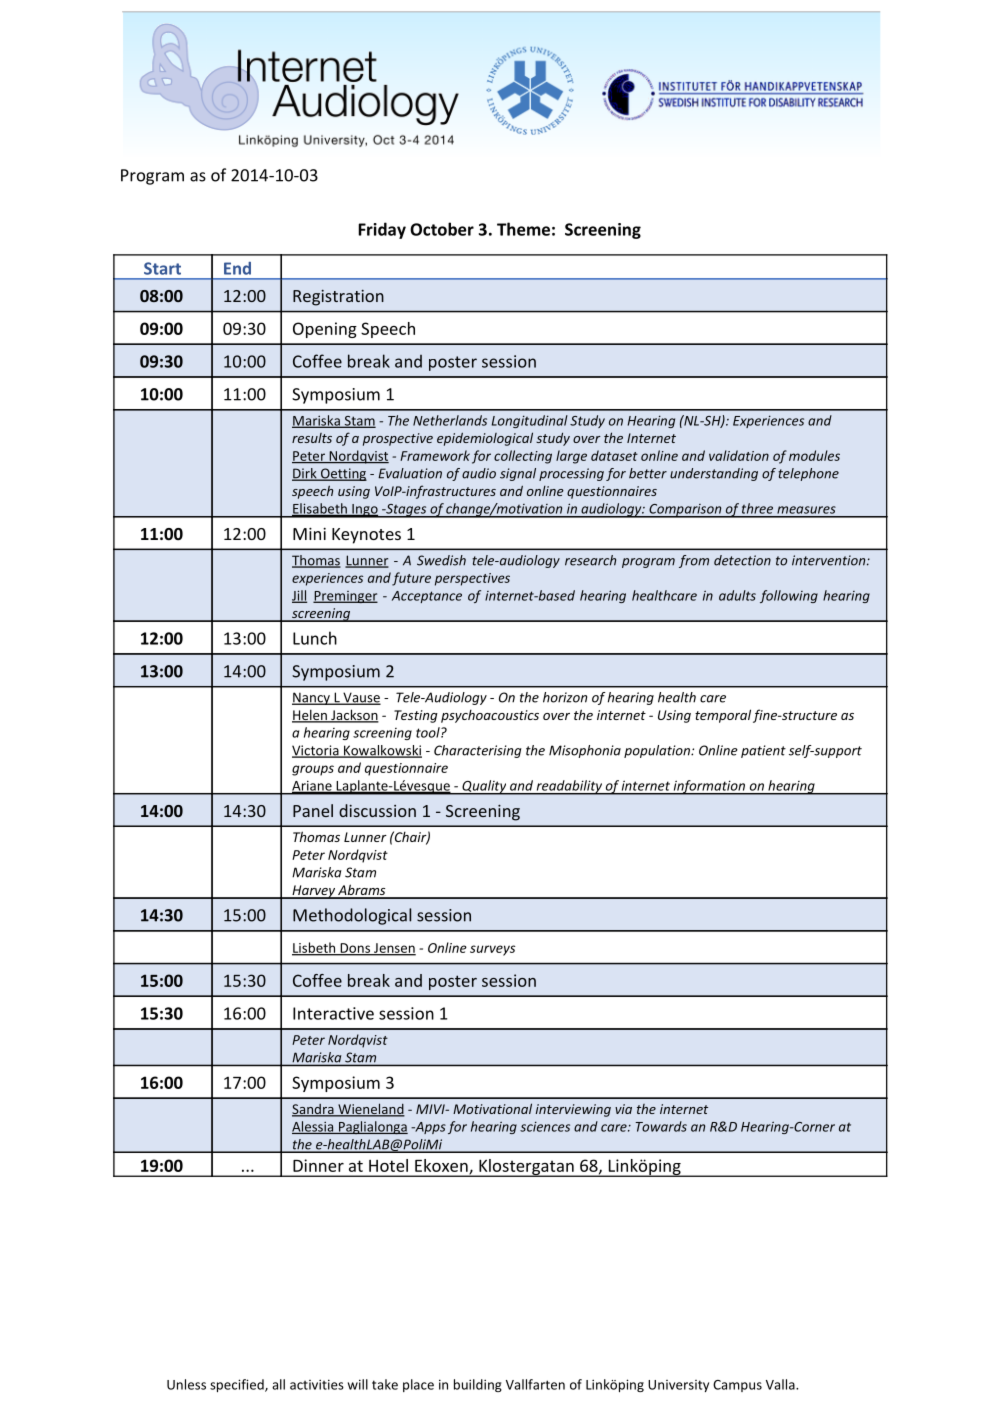 Image resolution: width=1001 pixels, height=1415 pixels. What do you see at coordinates (739, 455) in the screenshot?
I see `validation` at bounding box center [739, 455].
